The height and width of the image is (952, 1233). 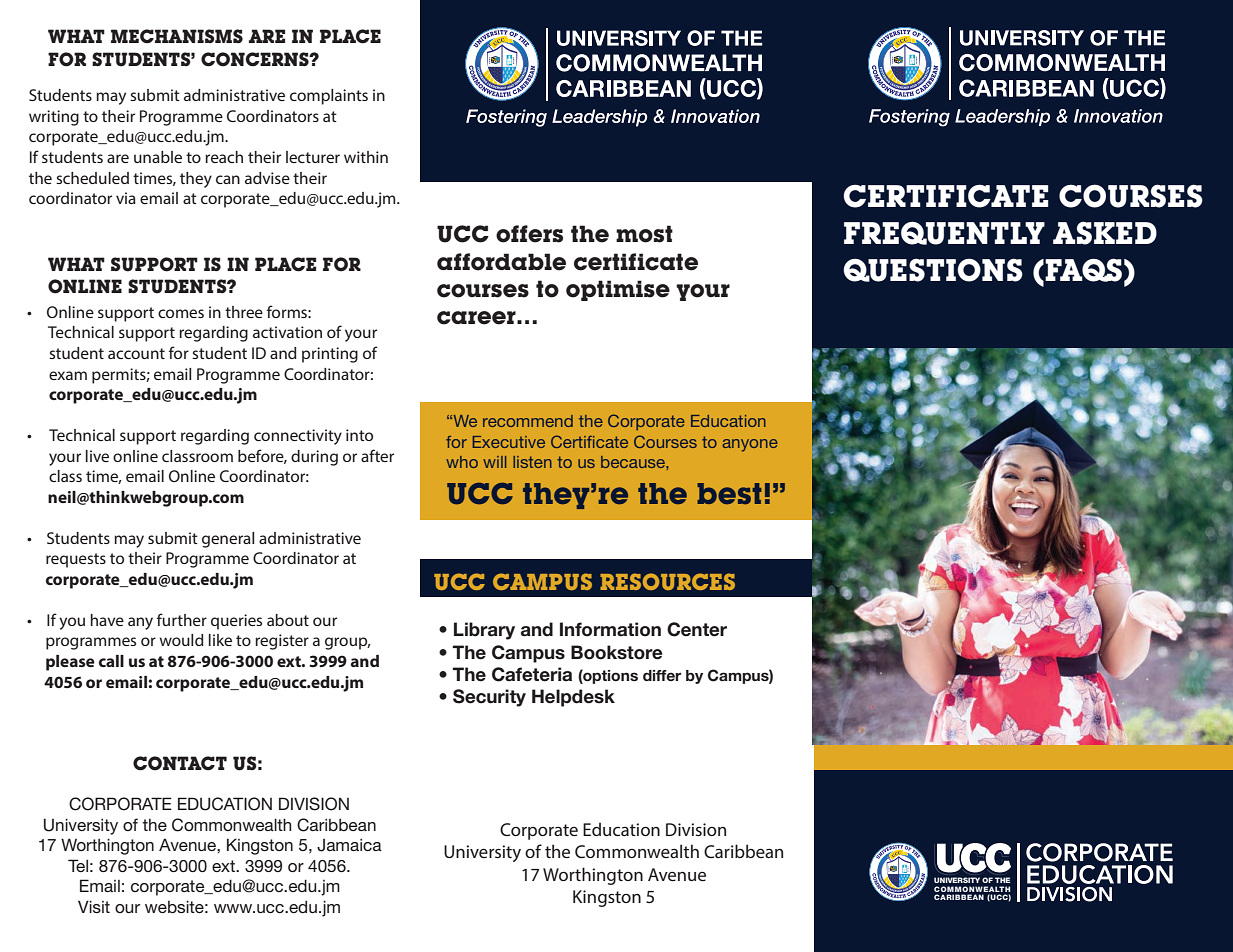 I want to click on general, so click(x=228, y=540).
